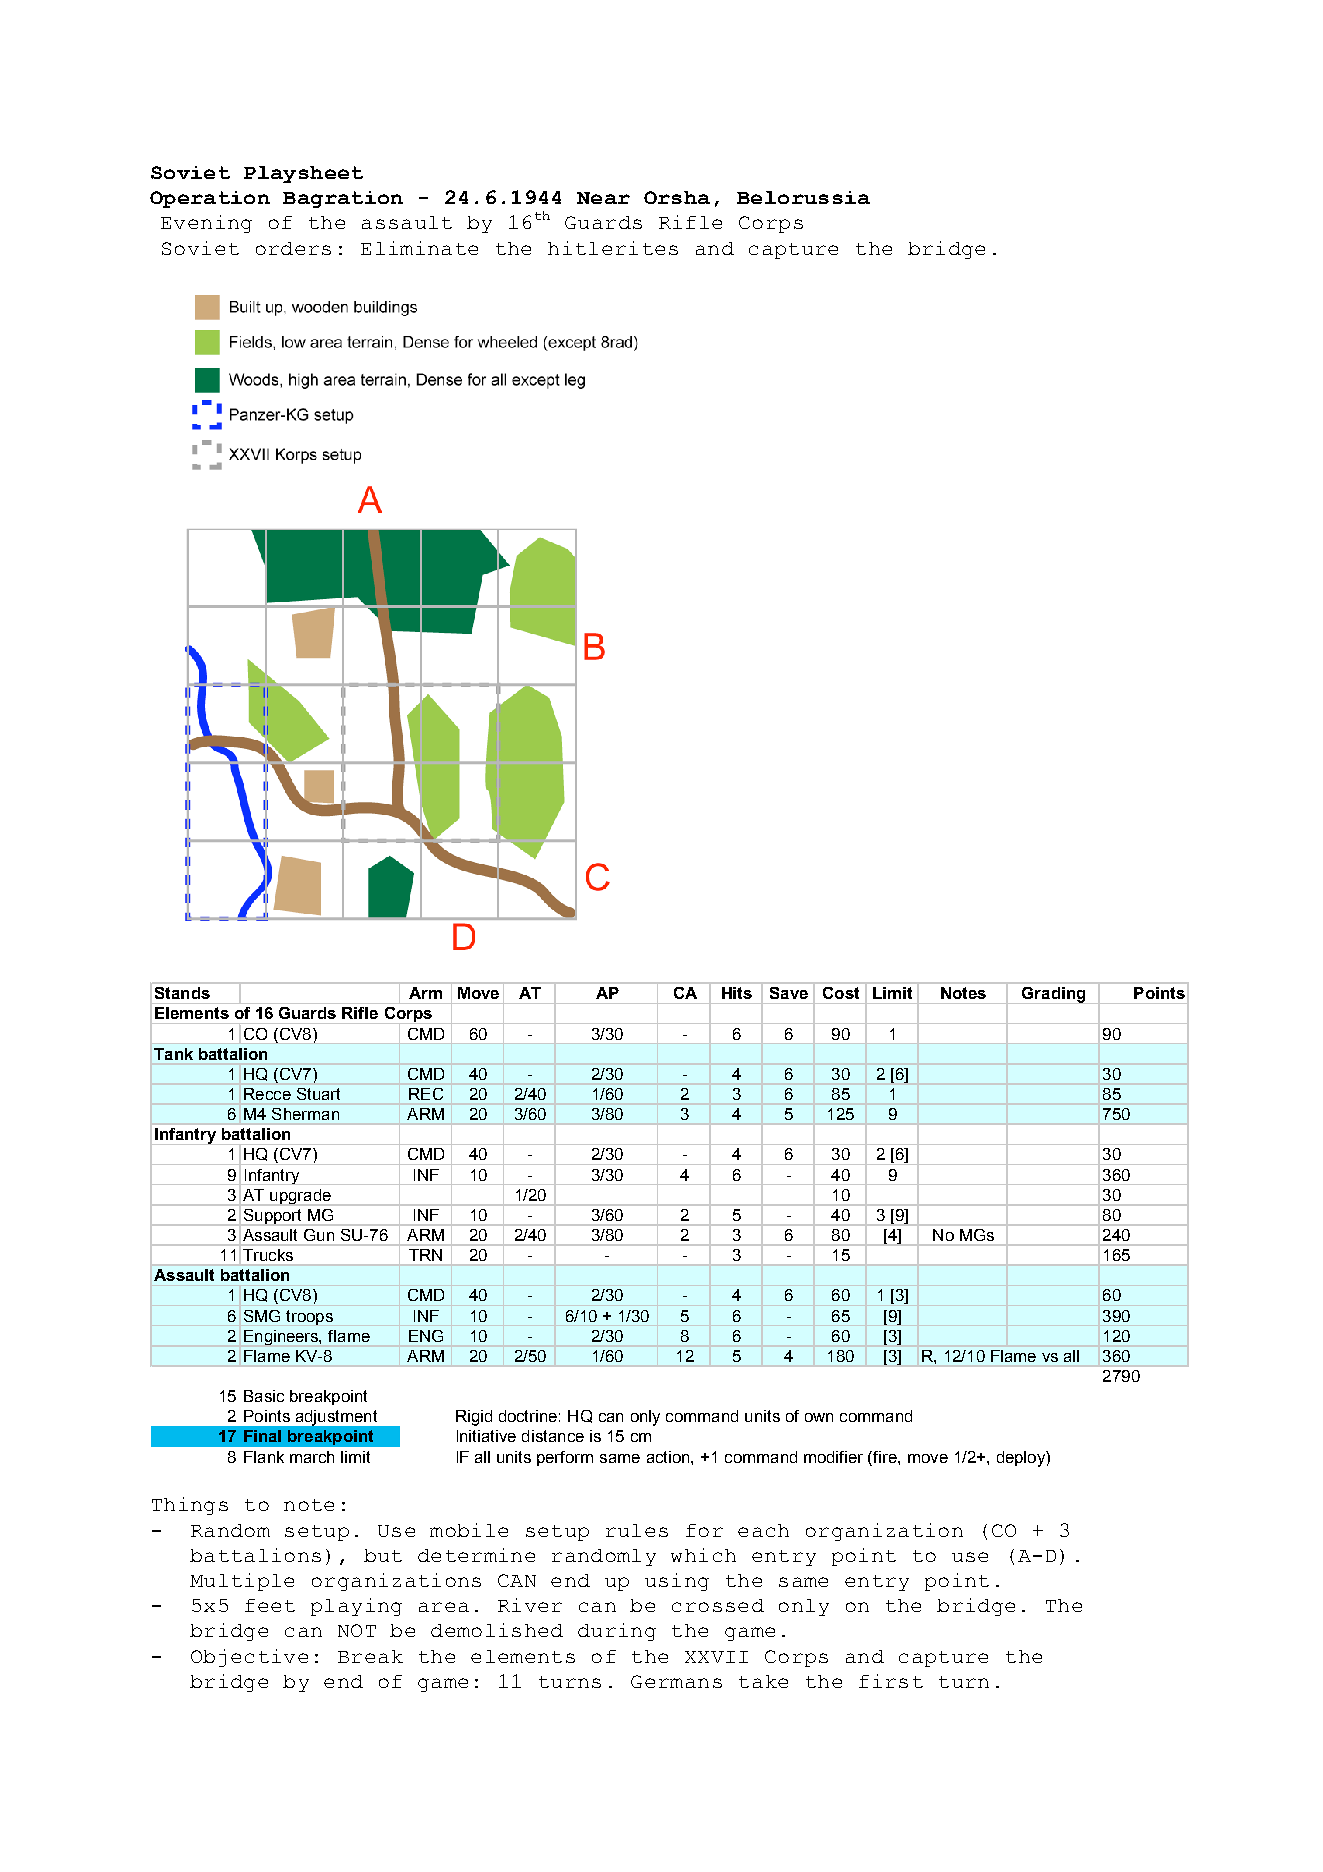 The height and width of the page is (1872, 1323). Describe the element at coordinates (603, 198) in the page. I see `Near` at that location.
